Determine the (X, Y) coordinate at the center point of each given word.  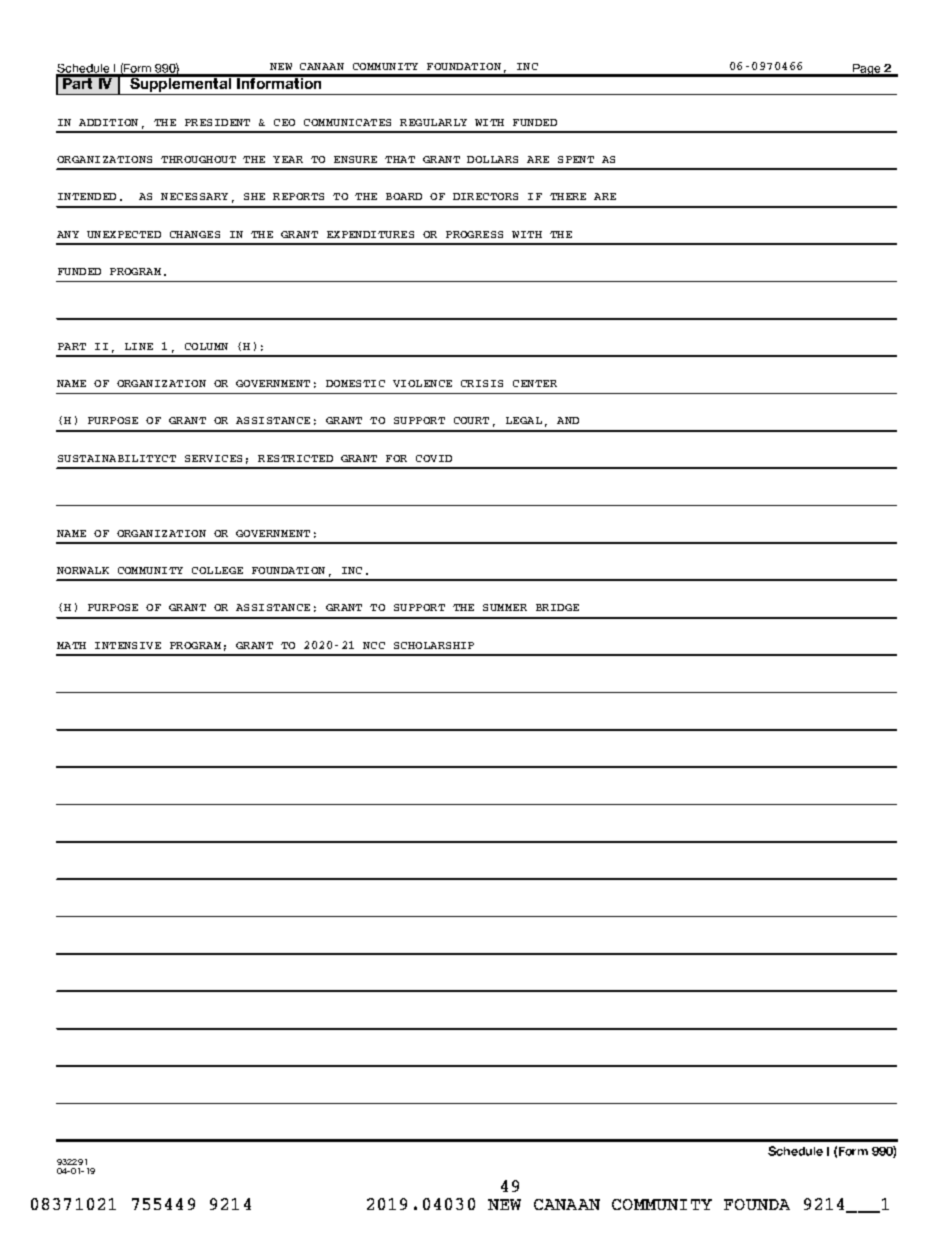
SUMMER (505, 607)
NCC (374, 645)
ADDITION (108, 122)
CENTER (535, 383)
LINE (139, 346)
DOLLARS (492, 159)
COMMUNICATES (347, 122)
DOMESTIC (355, 383)
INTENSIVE (128, 645)
